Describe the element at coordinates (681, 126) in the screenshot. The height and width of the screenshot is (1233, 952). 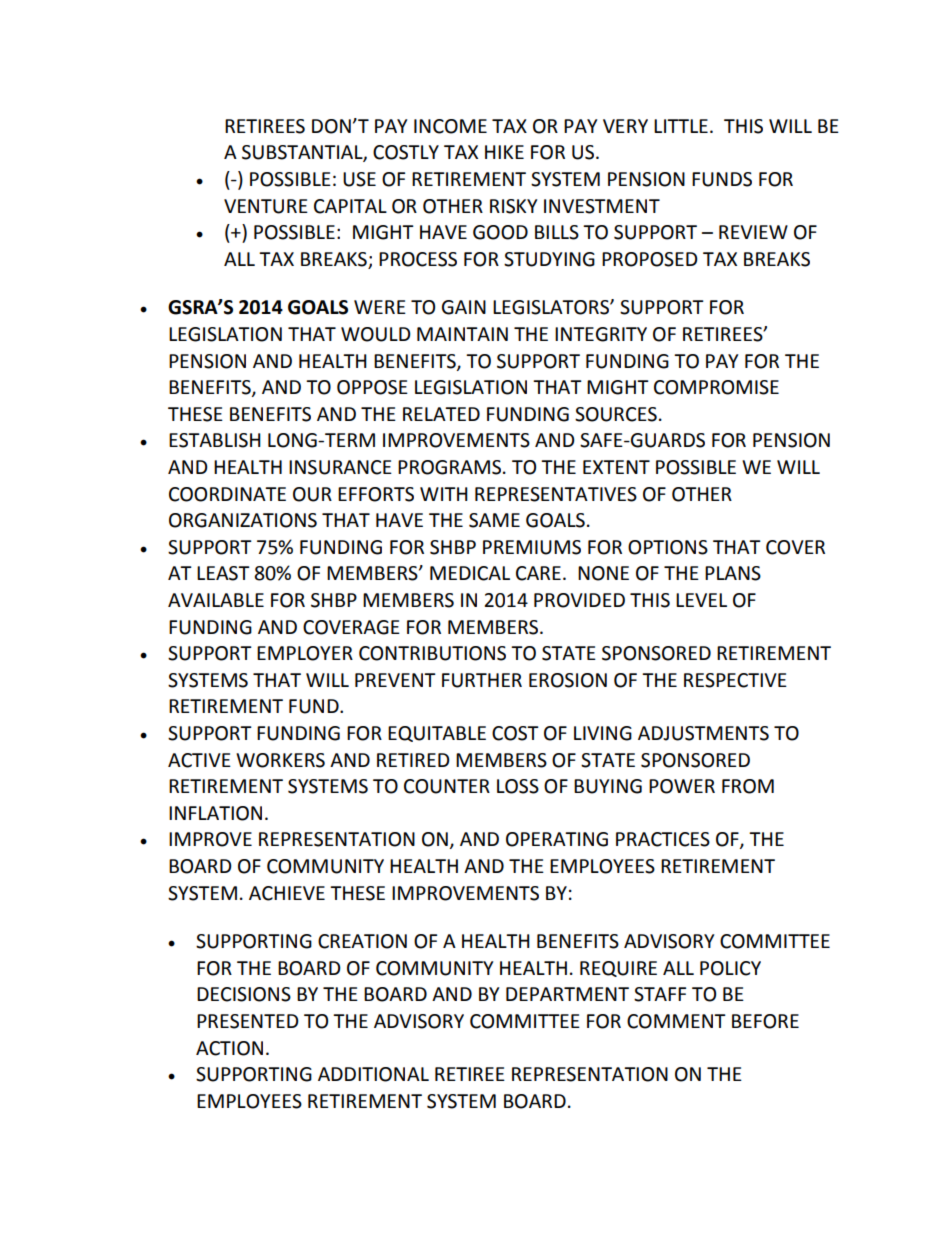
I see `LITTLE` at that location.
